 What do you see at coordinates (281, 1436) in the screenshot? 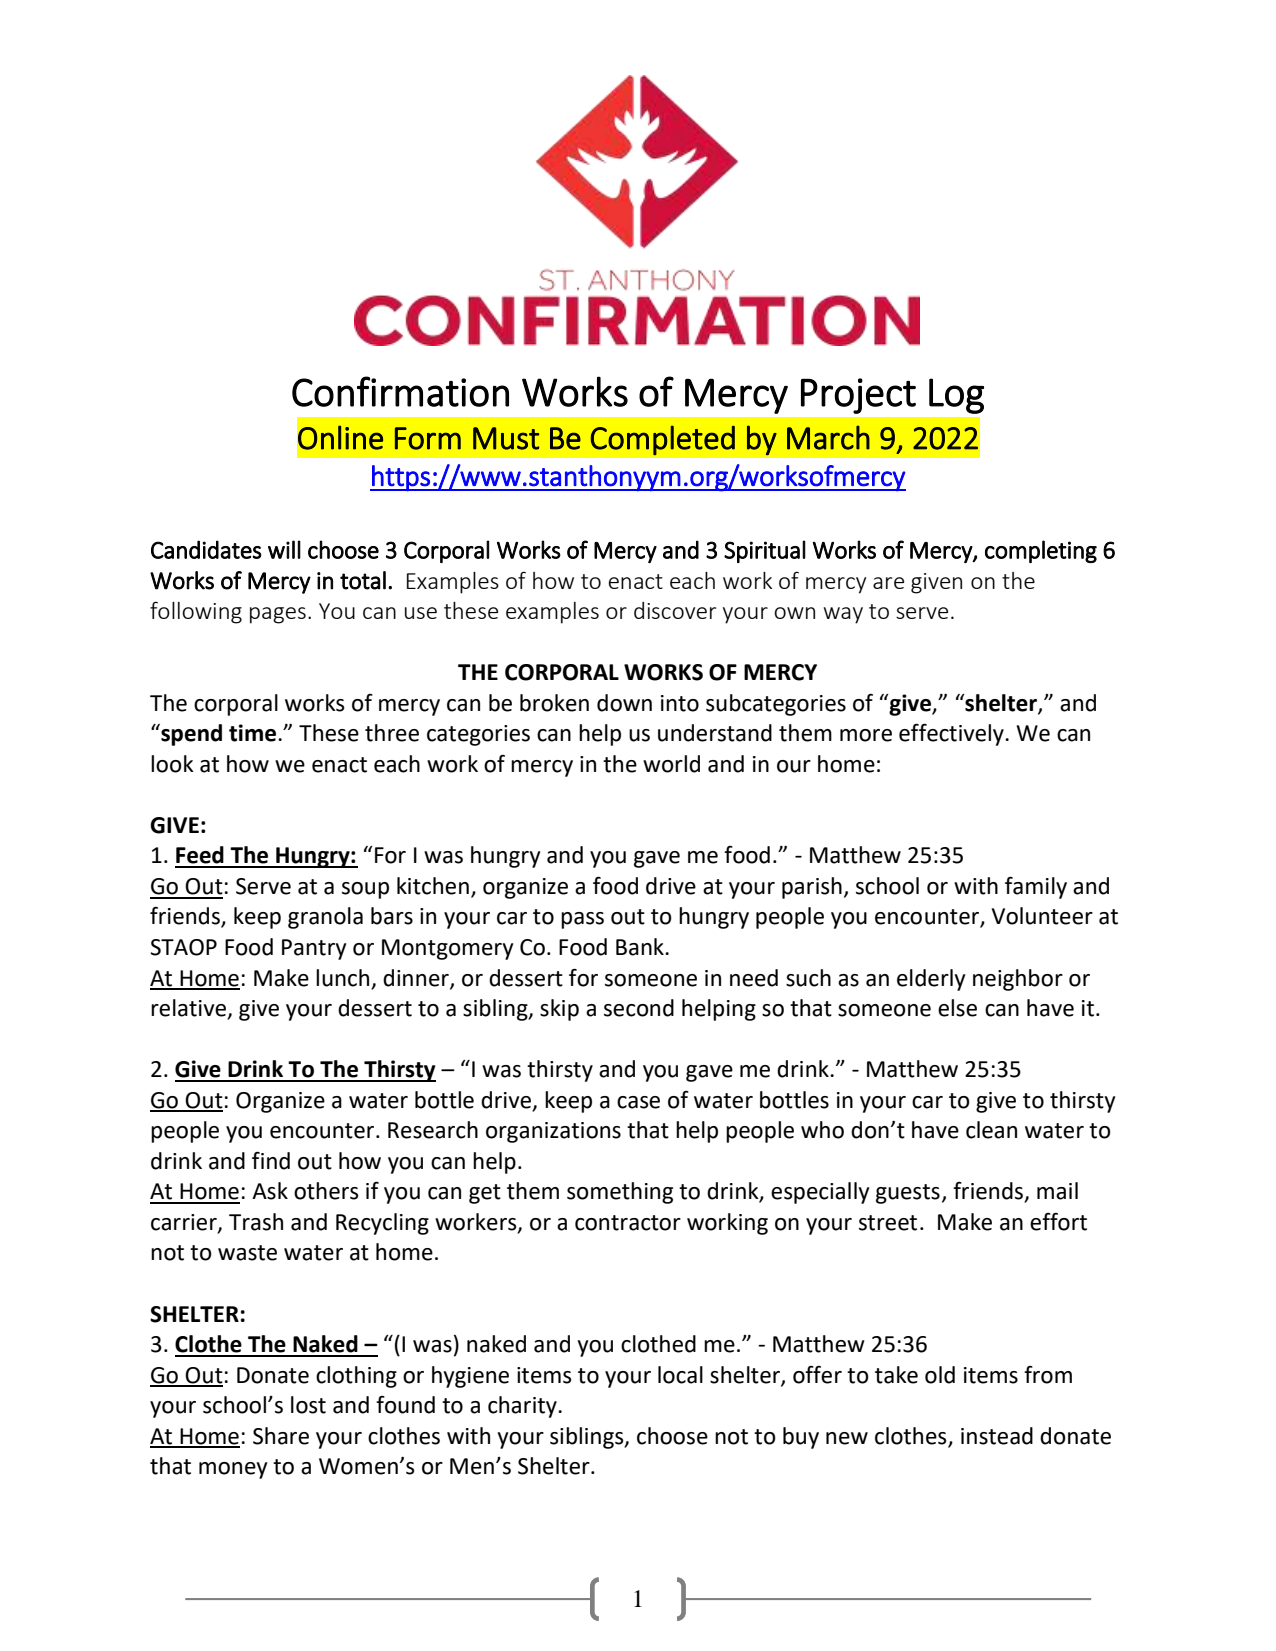
I see `Share` at bounding box center [281, 1436].
